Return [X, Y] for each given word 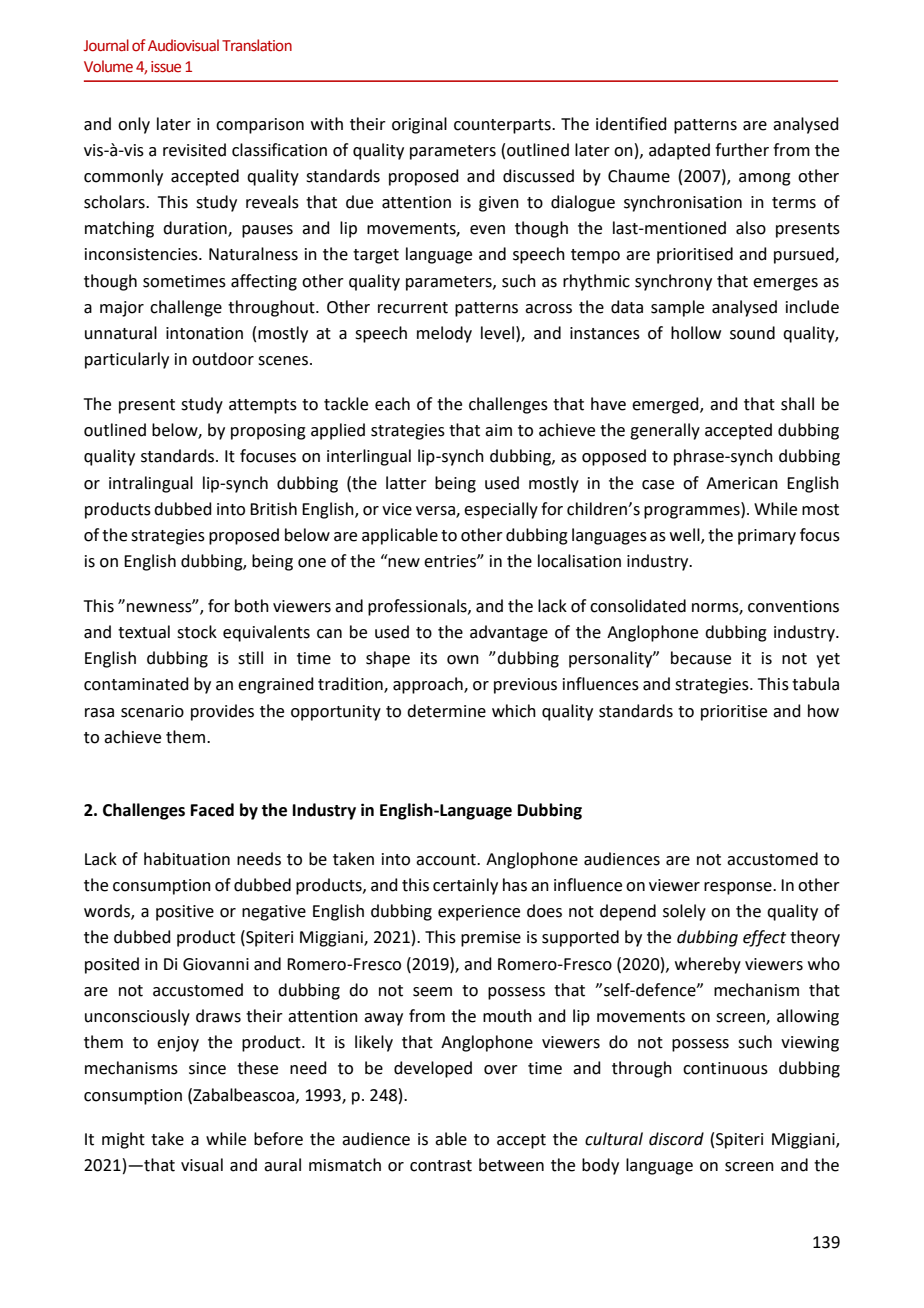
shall [797, 404]
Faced [212, 810]
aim [498, 430]
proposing [268, 432]
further [742, 150]
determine [446, 711]
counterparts [503, 126]
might [123, 1140]
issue [166, 67]
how [823, 711]
